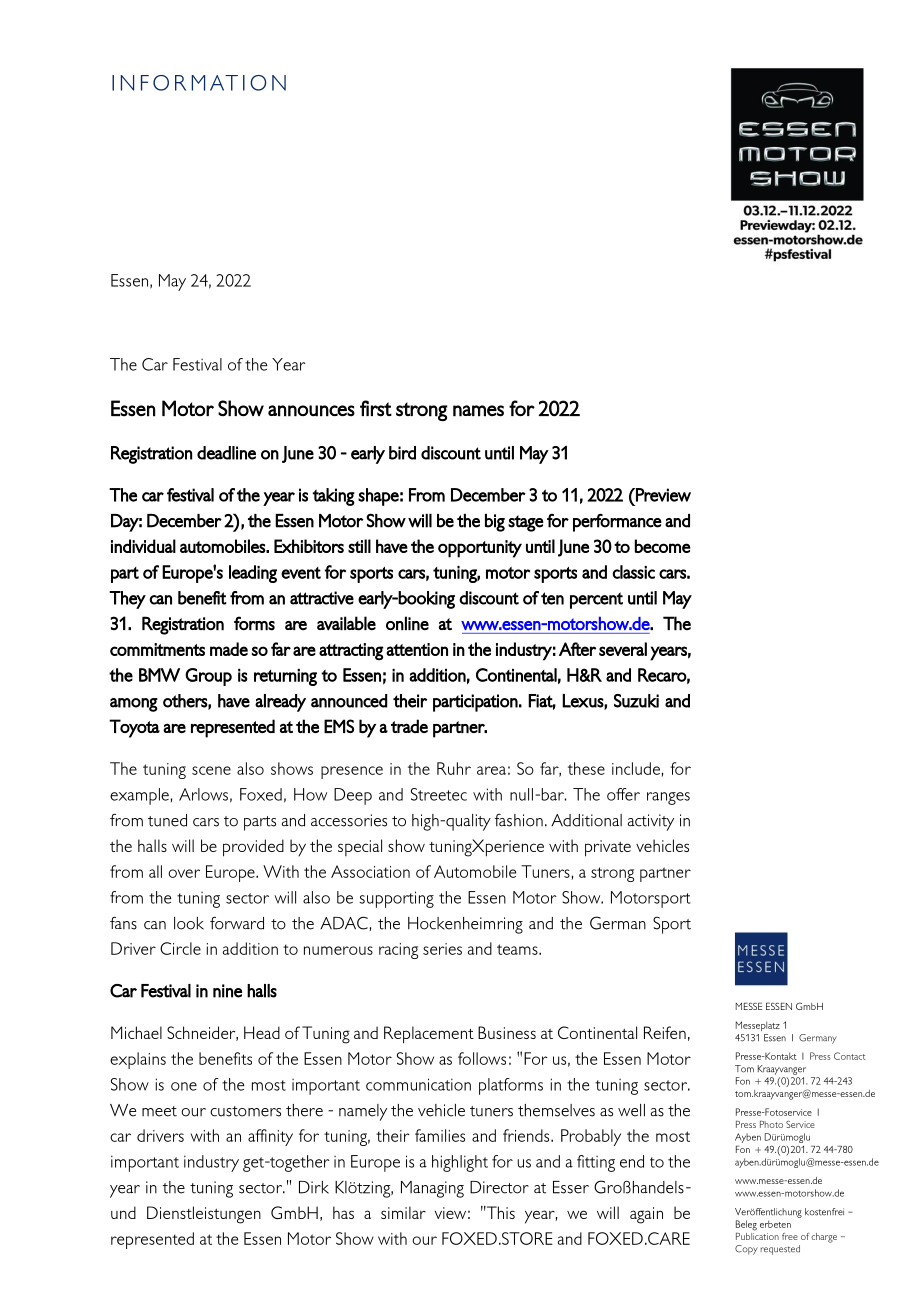 Image resolution: width=924 pixels, height=1308 pixels. Describe the element at coordinates (519, 820) in the image. I see `fashion` at that location.
